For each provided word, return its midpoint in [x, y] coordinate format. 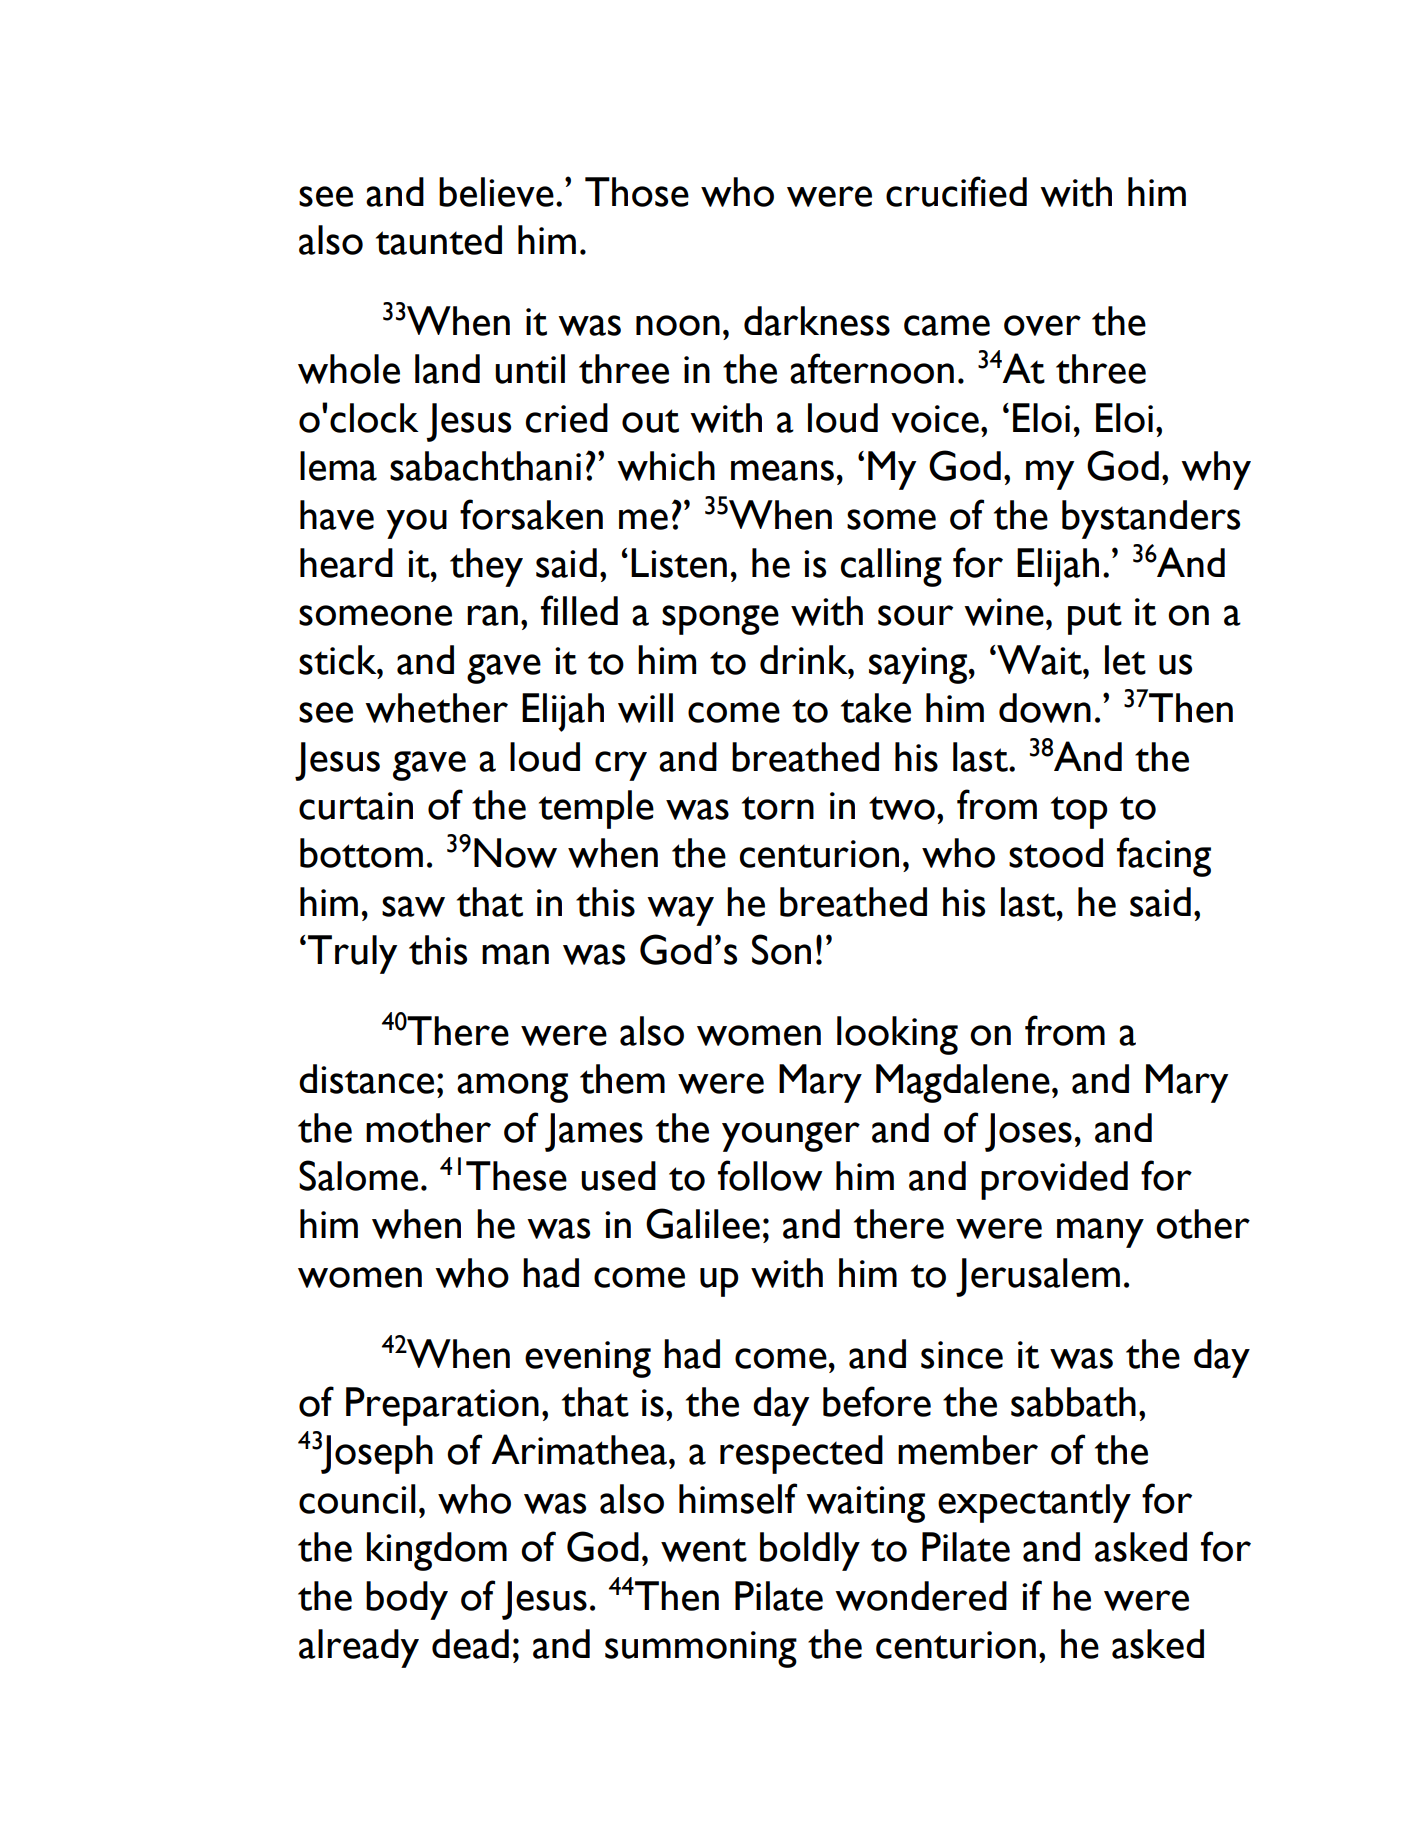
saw [413, 906]
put [1095, 618]
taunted [439, 240]
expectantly [1034, 1503]
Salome [358, 1175]
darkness [817, 321]
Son [781, 949]
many [1100, 1233]
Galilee [703, 1223]
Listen [679, 563]
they [486, 567]
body [407, 1600]
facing [1164, 857]
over [1042, 325]
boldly [810, 1551]
